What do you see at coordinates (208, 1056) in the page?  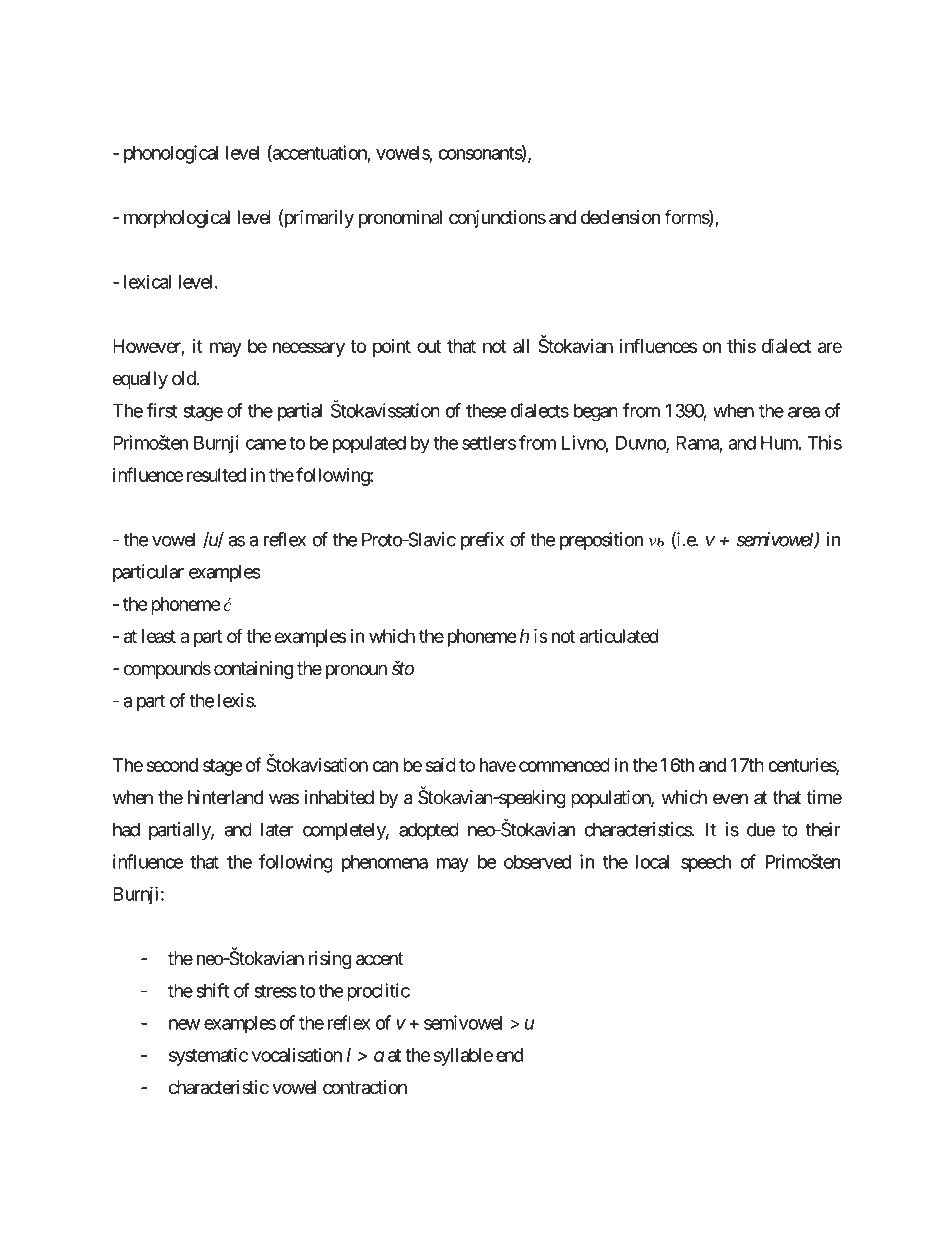 I see `systematic` at bounding box center [208, 1056].
